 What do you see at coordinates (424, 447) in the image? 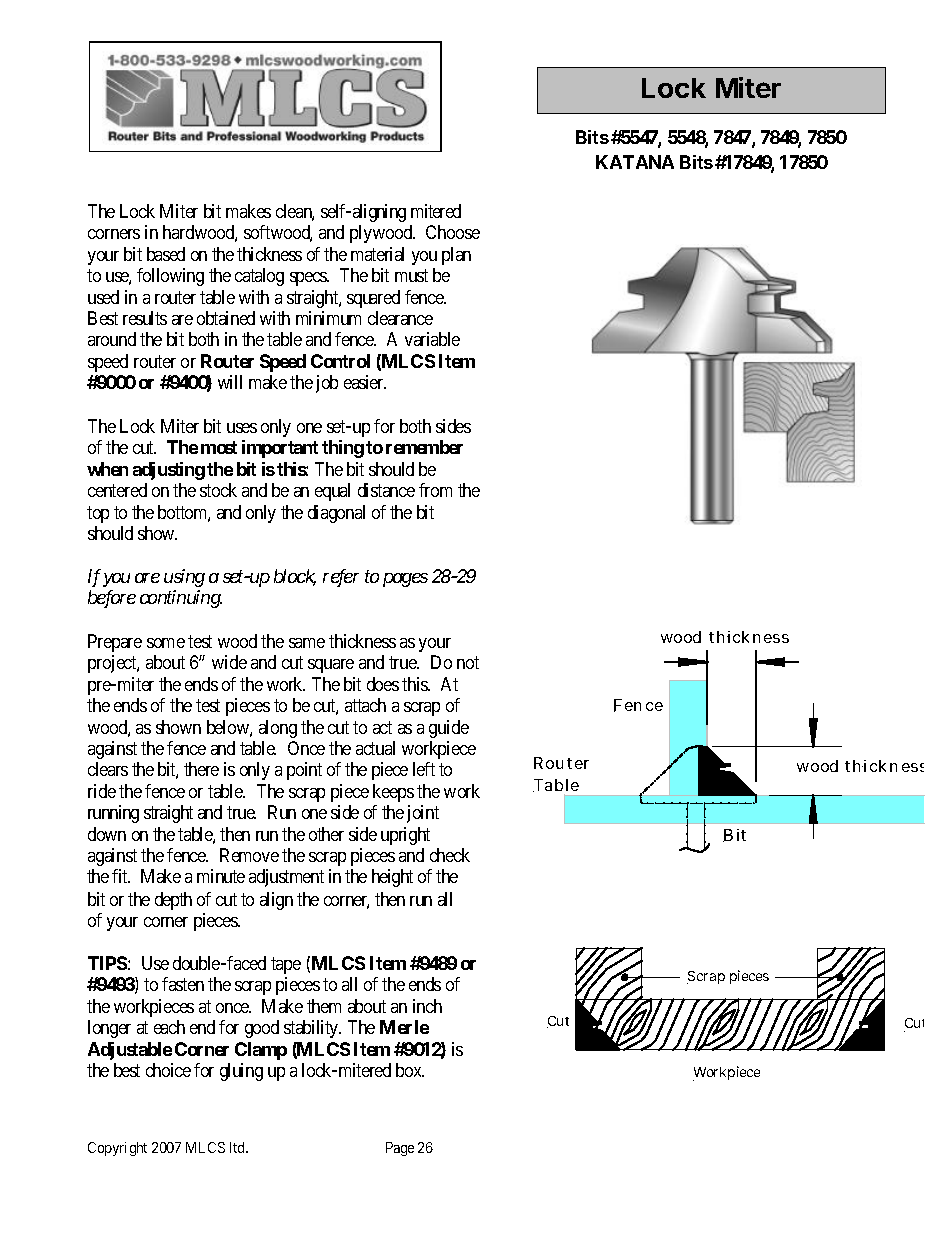
I see `remember` at bounding box center [424, 447].
